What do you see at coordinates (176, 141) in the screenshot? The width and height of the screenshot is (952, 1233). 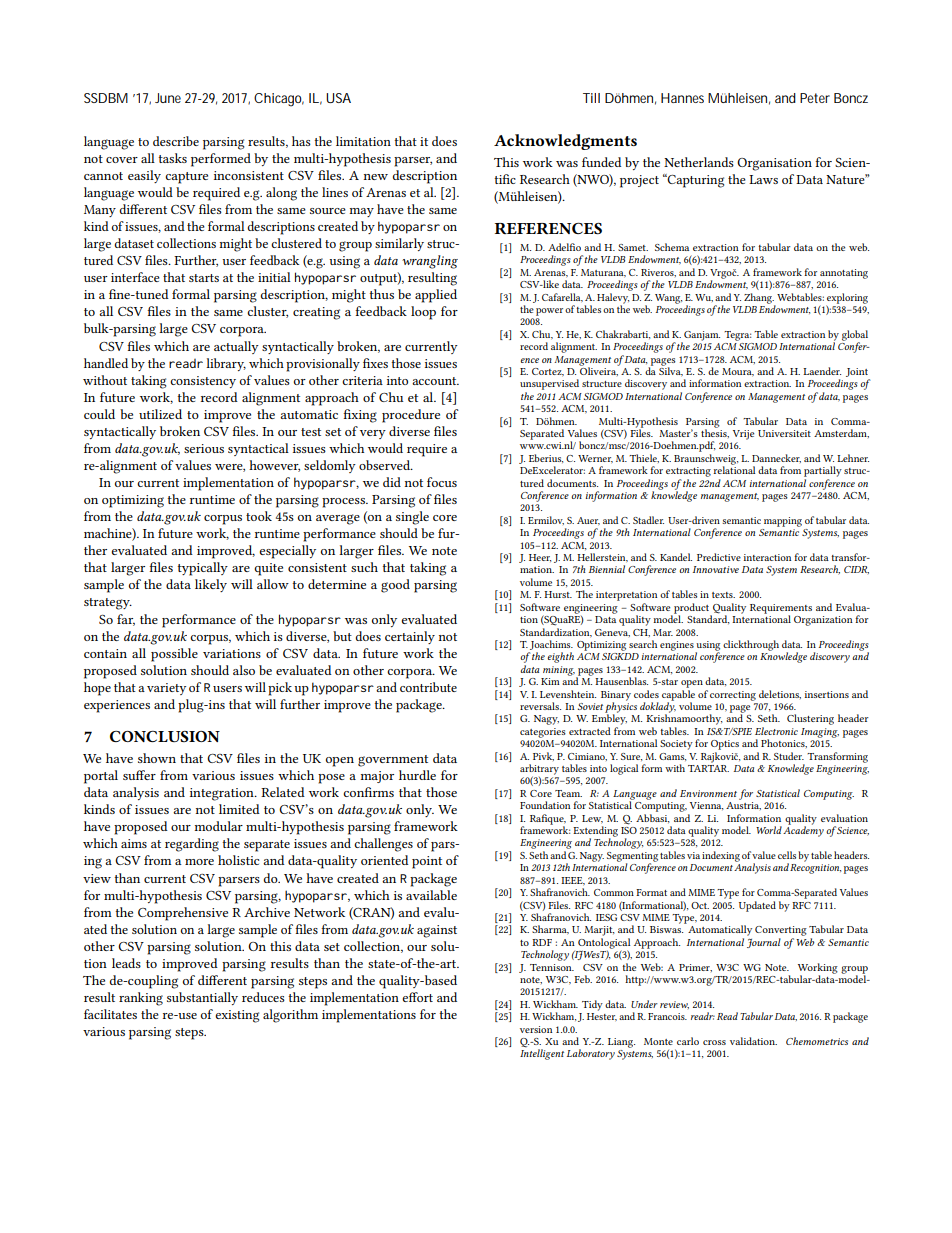 I see `describe` at bounding box center [176, 141].
